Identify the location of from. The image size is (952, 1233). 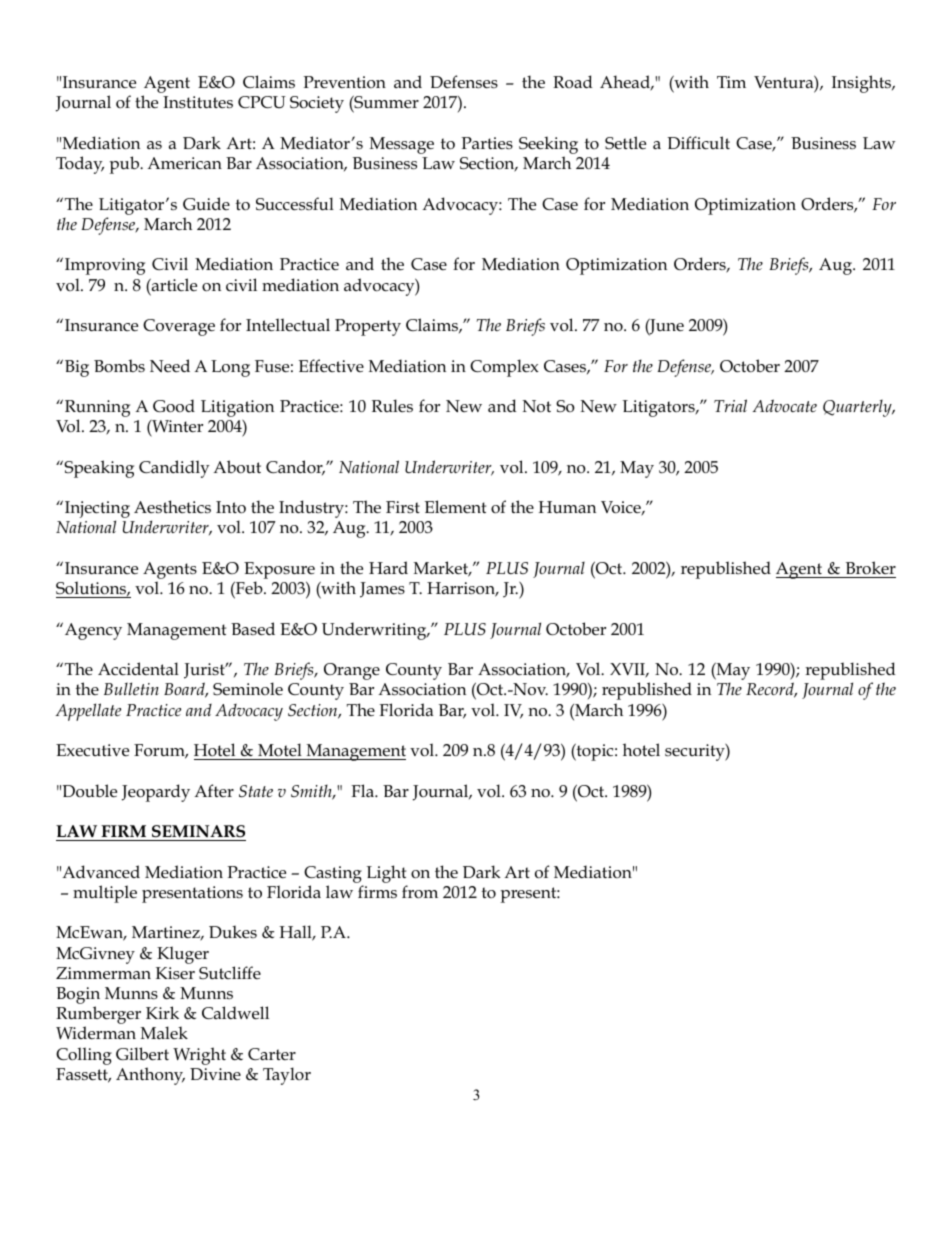
(420, 892).
